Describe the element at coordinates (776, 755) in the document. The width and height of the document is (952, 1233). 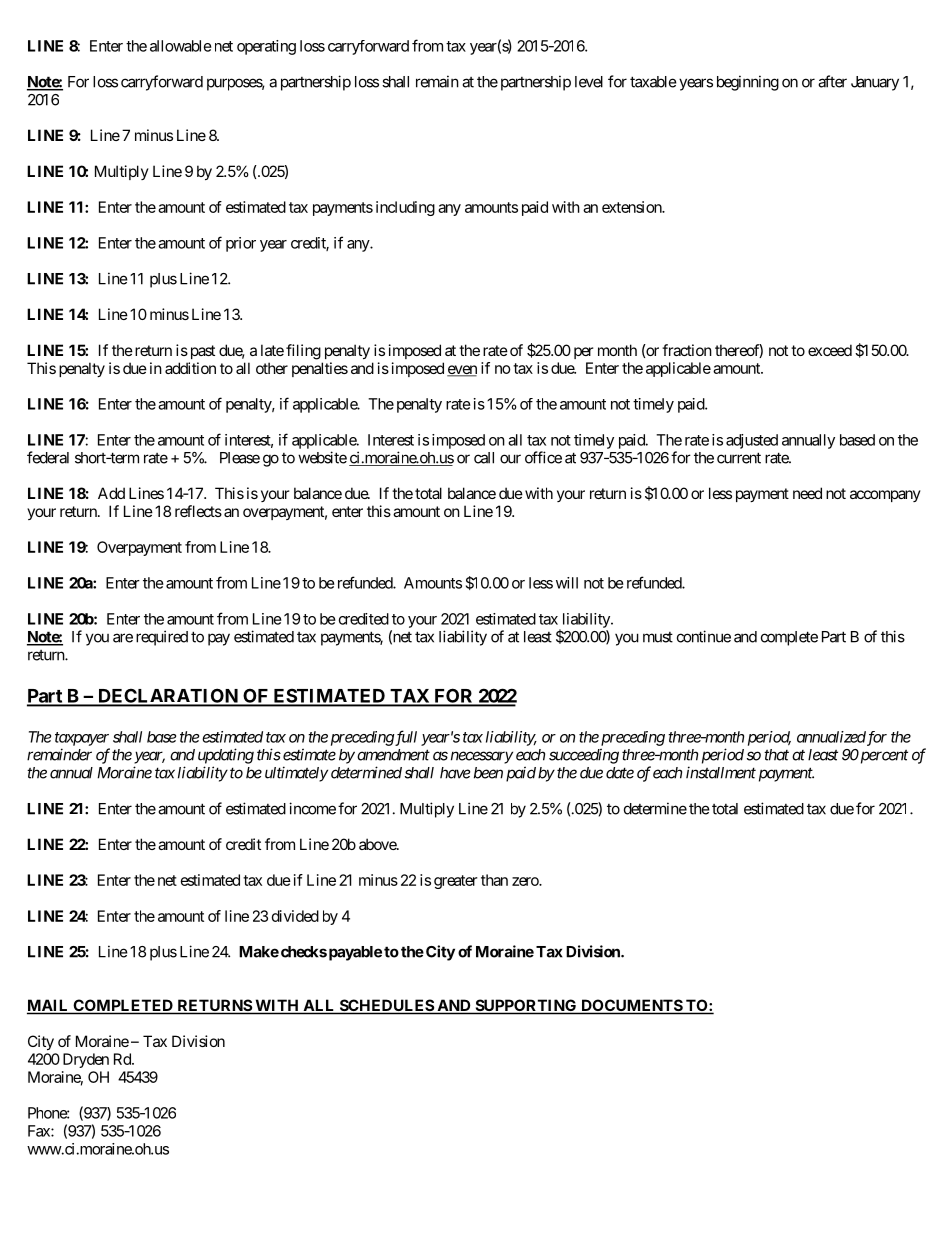
I see `that` at that location.
